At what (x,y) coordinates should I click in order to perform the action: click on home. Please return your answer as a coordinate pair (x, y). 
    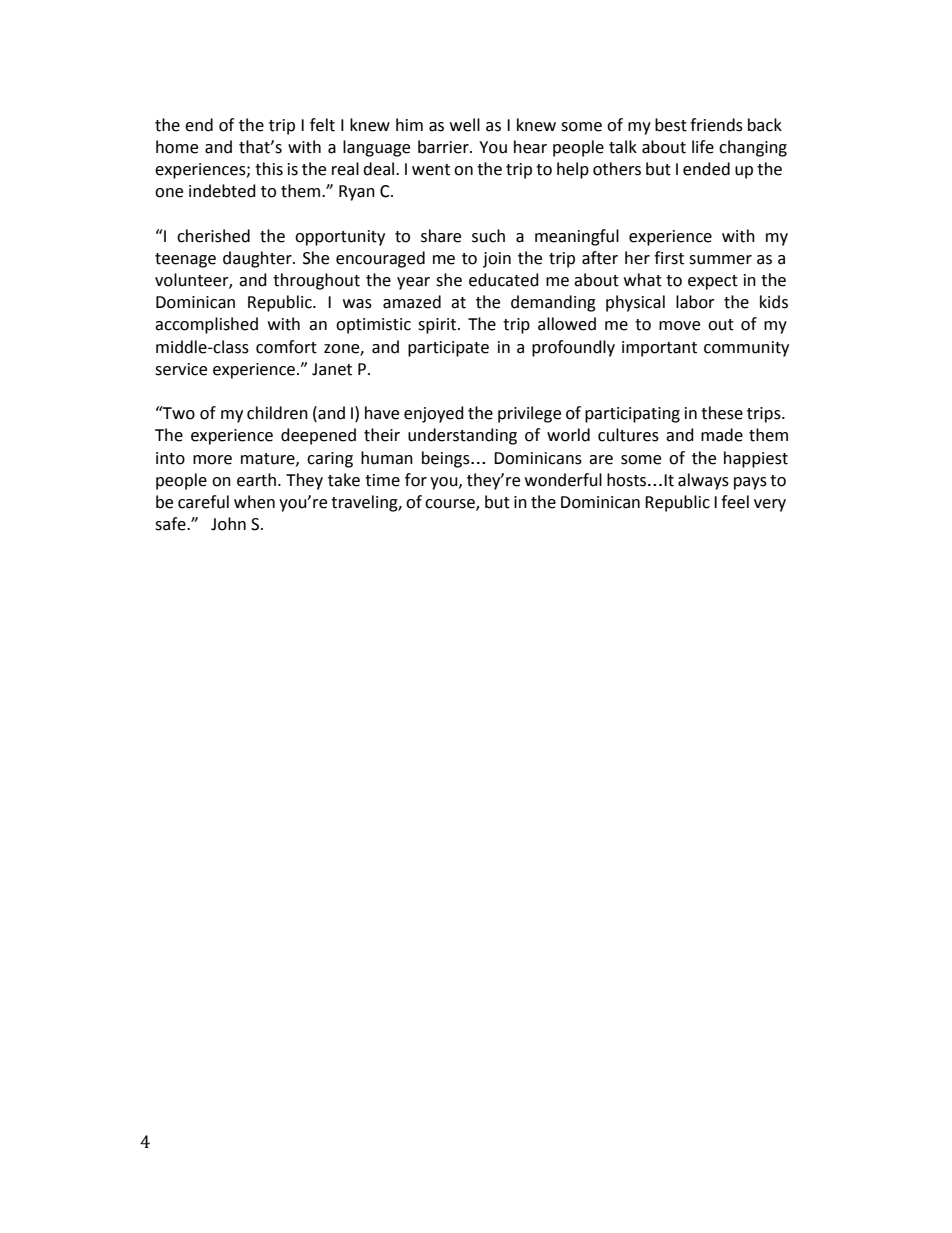
    Looking at the image, I should click on (177, 147).
